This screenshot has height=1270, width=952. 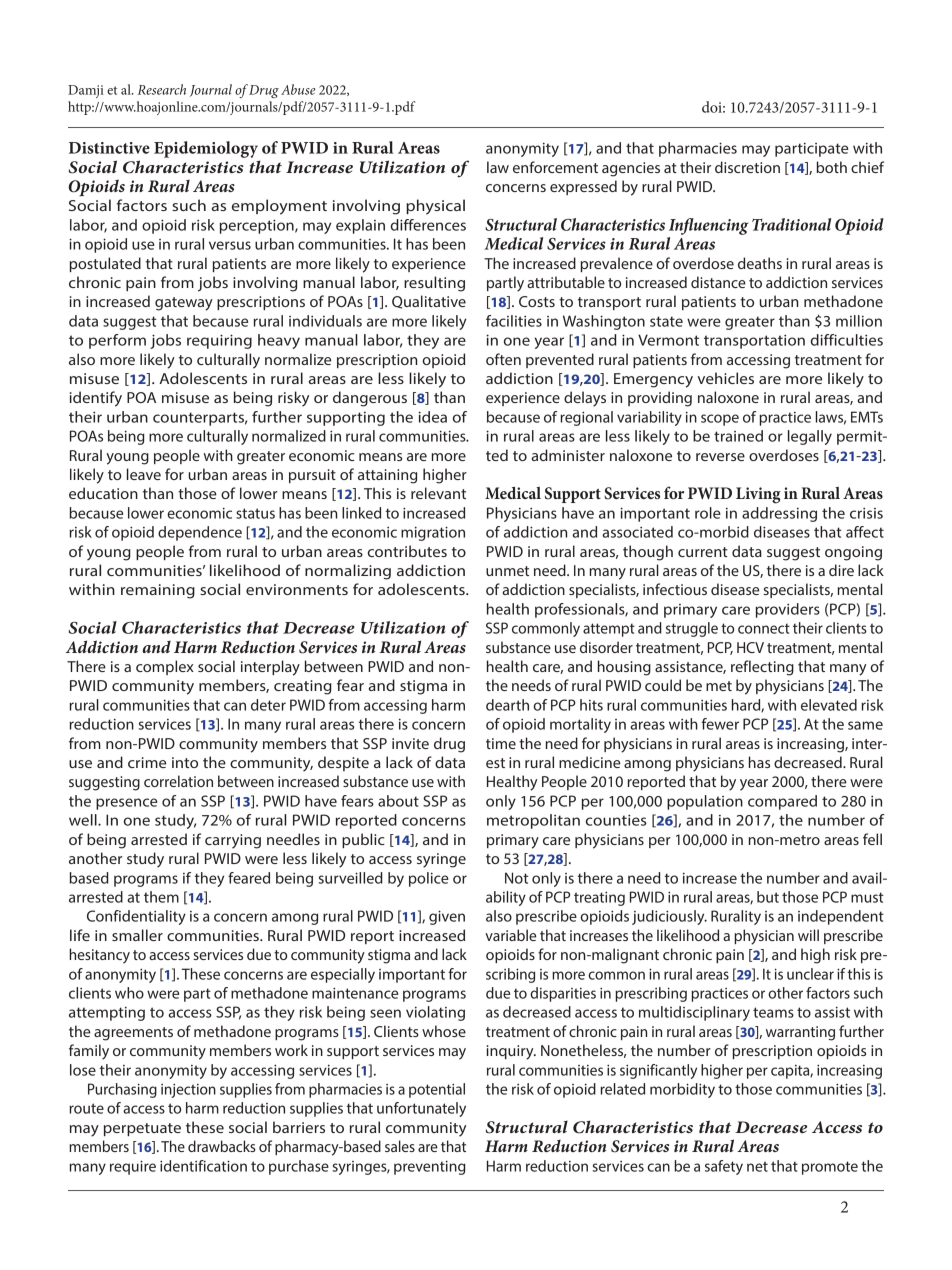 What do you see at coordinates (162, 89) in the screenshot?
I see `Research` at bounding box center [162, 89].
